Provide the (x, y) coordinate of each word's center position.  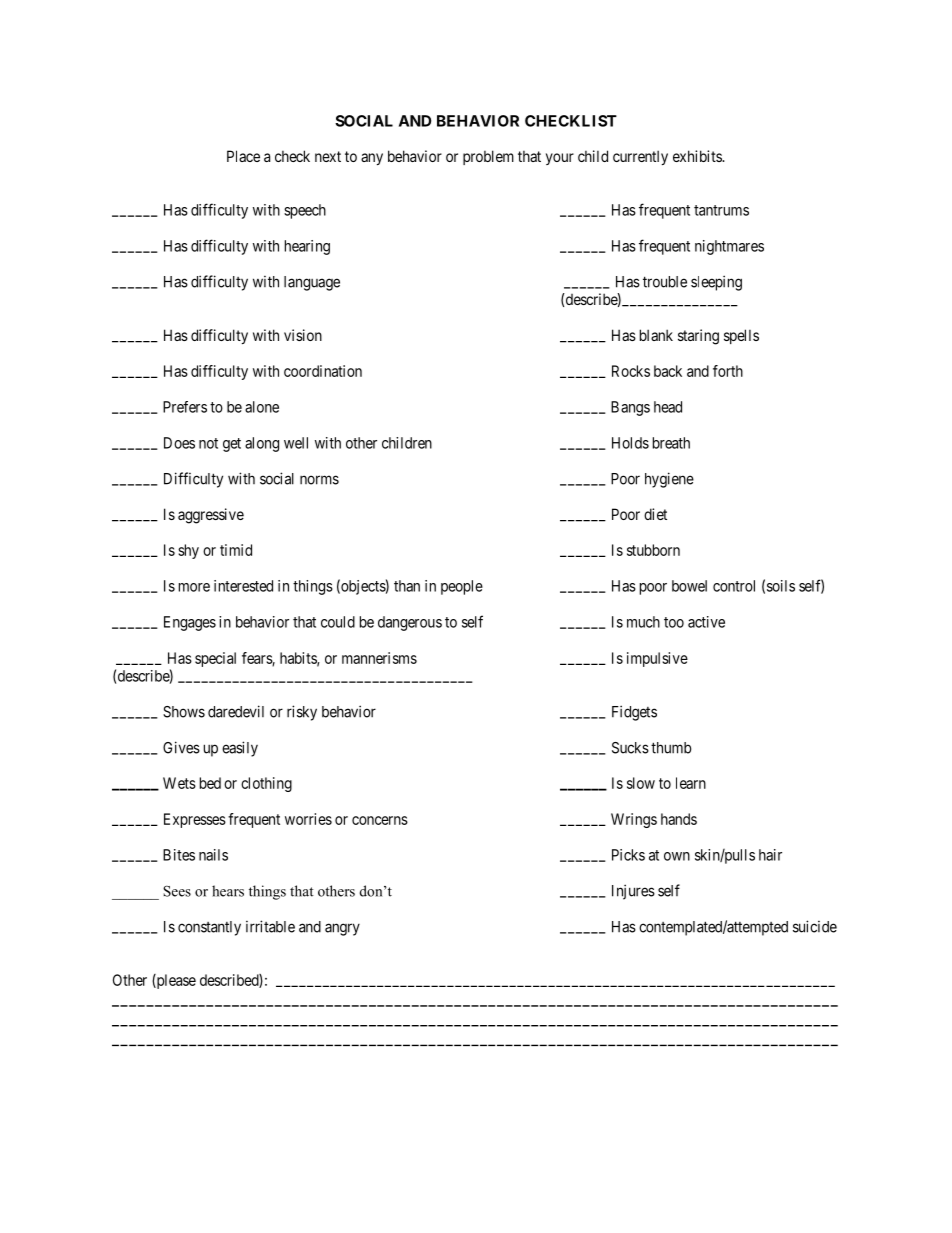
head (668, 407)
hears (228, 891)
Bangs (630, 408)
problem (488, 157)
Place (243, 156)
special (215, 659)
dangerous (410, 623)
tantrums (721, 210)
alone (262, 407)
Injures (633, 892)
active (706, 622)
